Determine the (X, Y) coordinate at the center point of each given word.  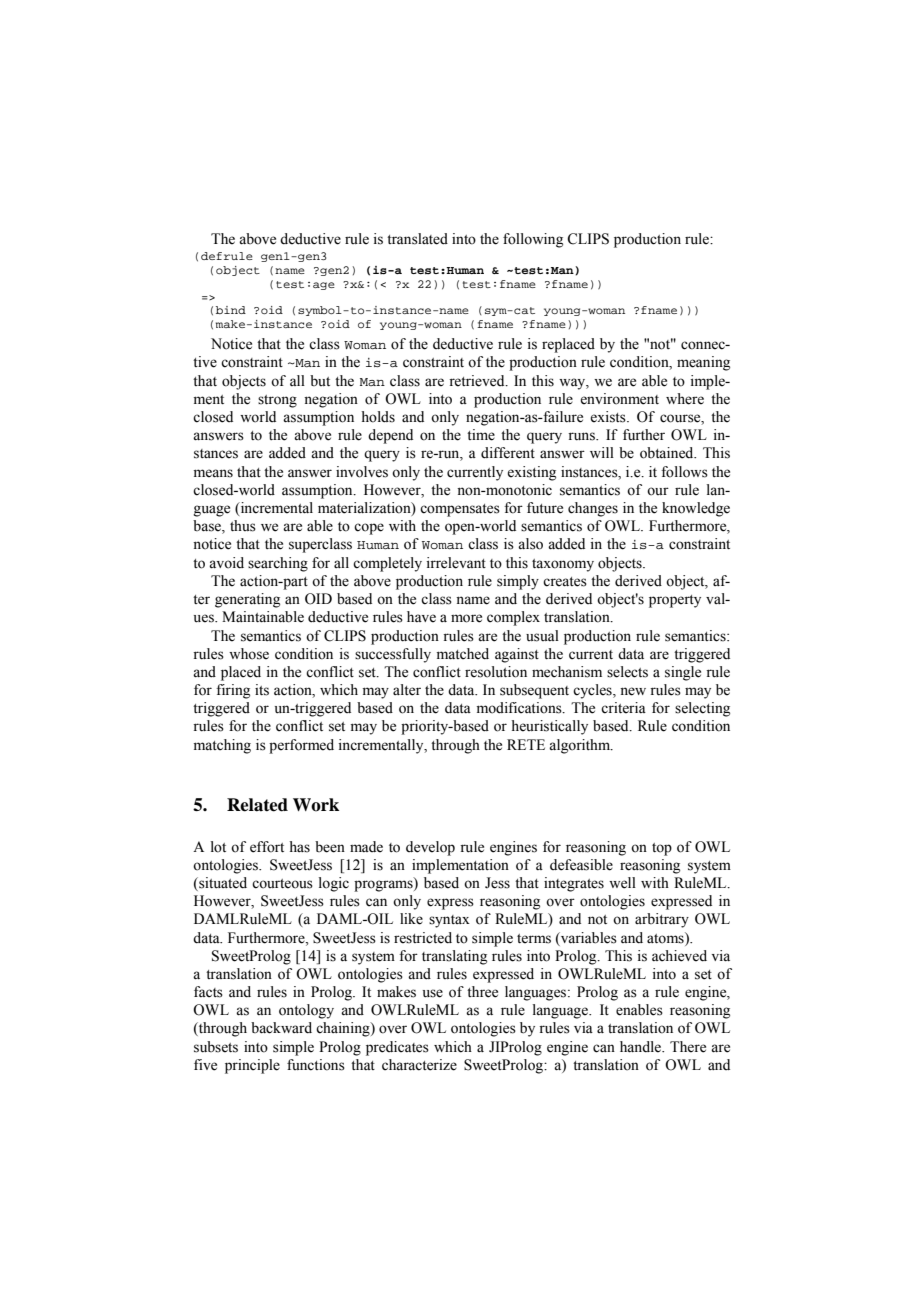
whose (249, 654)
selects (627, 672)
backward (281, 1028)
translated (417, 239)
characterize (419, 1065)
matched (463, 654)
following (533, 240)
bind (231, 310)
